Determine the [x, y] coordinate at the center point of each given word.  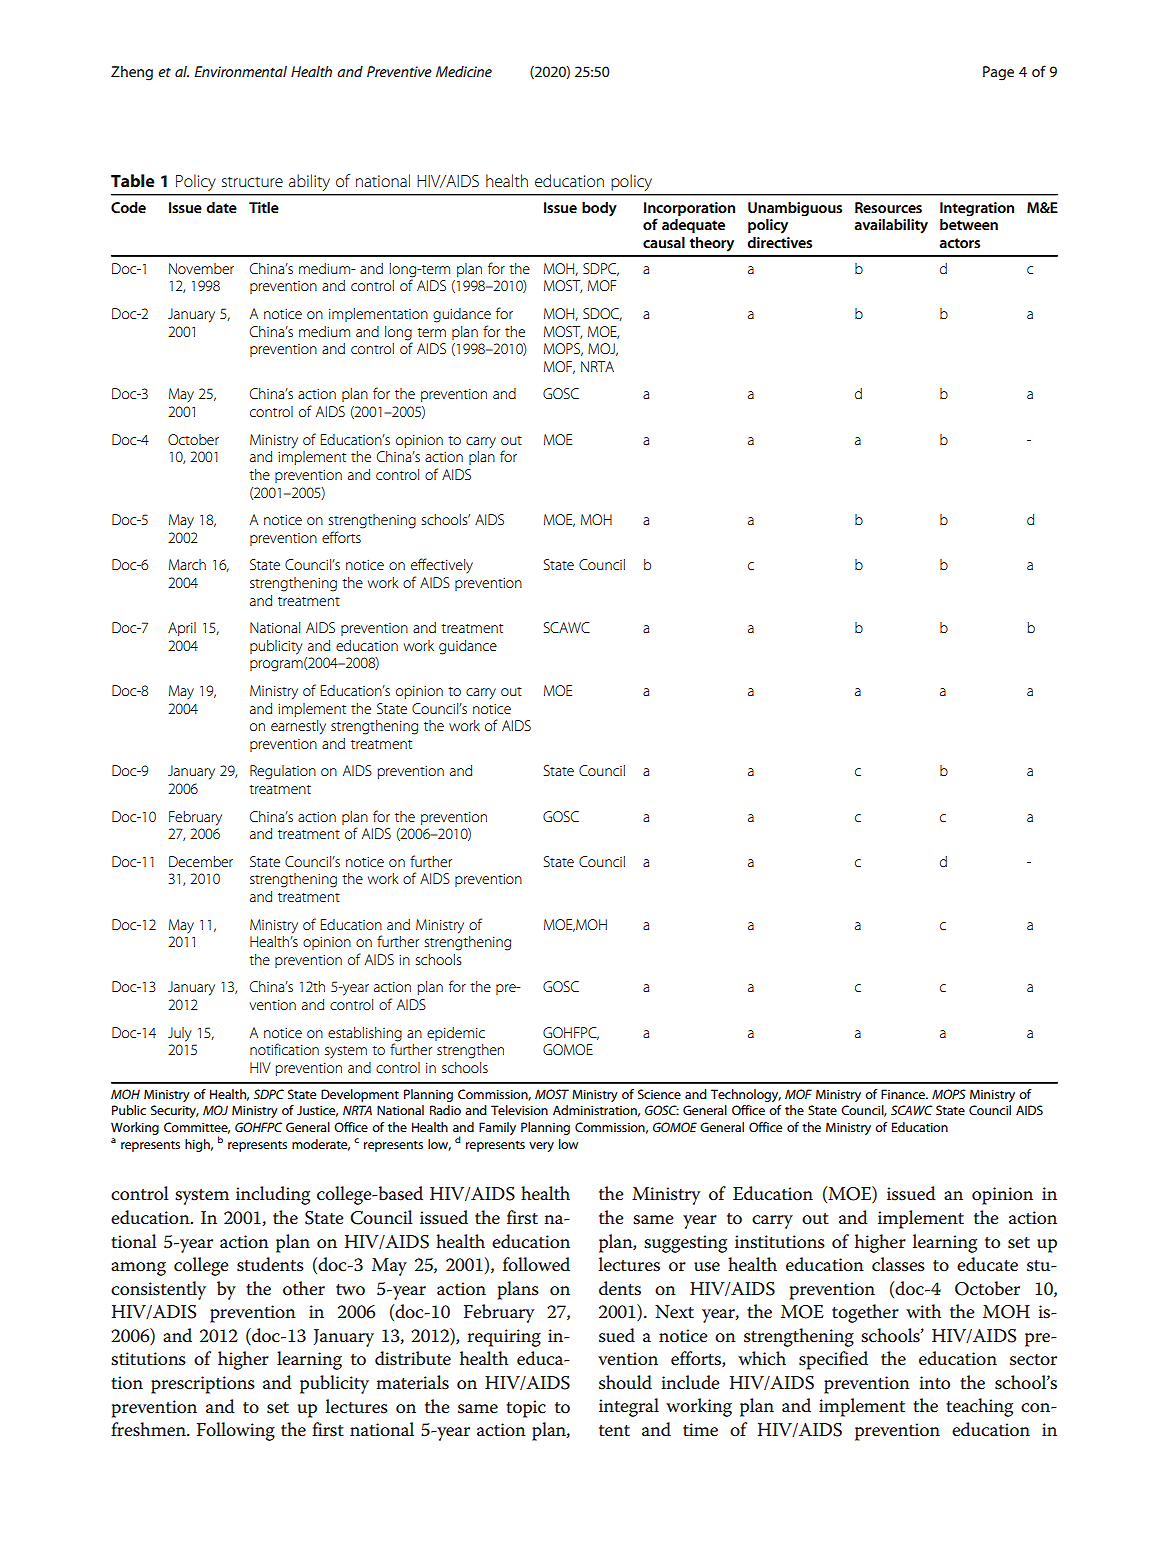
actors [959, 243]
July [180, 1034]
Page [998, 73]
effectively [442, 565]
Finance [904, 1094]
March [187, 564]
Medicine [464, 71]
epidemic [456, 1034]
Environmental [241, 71]
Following [236, 1431]
